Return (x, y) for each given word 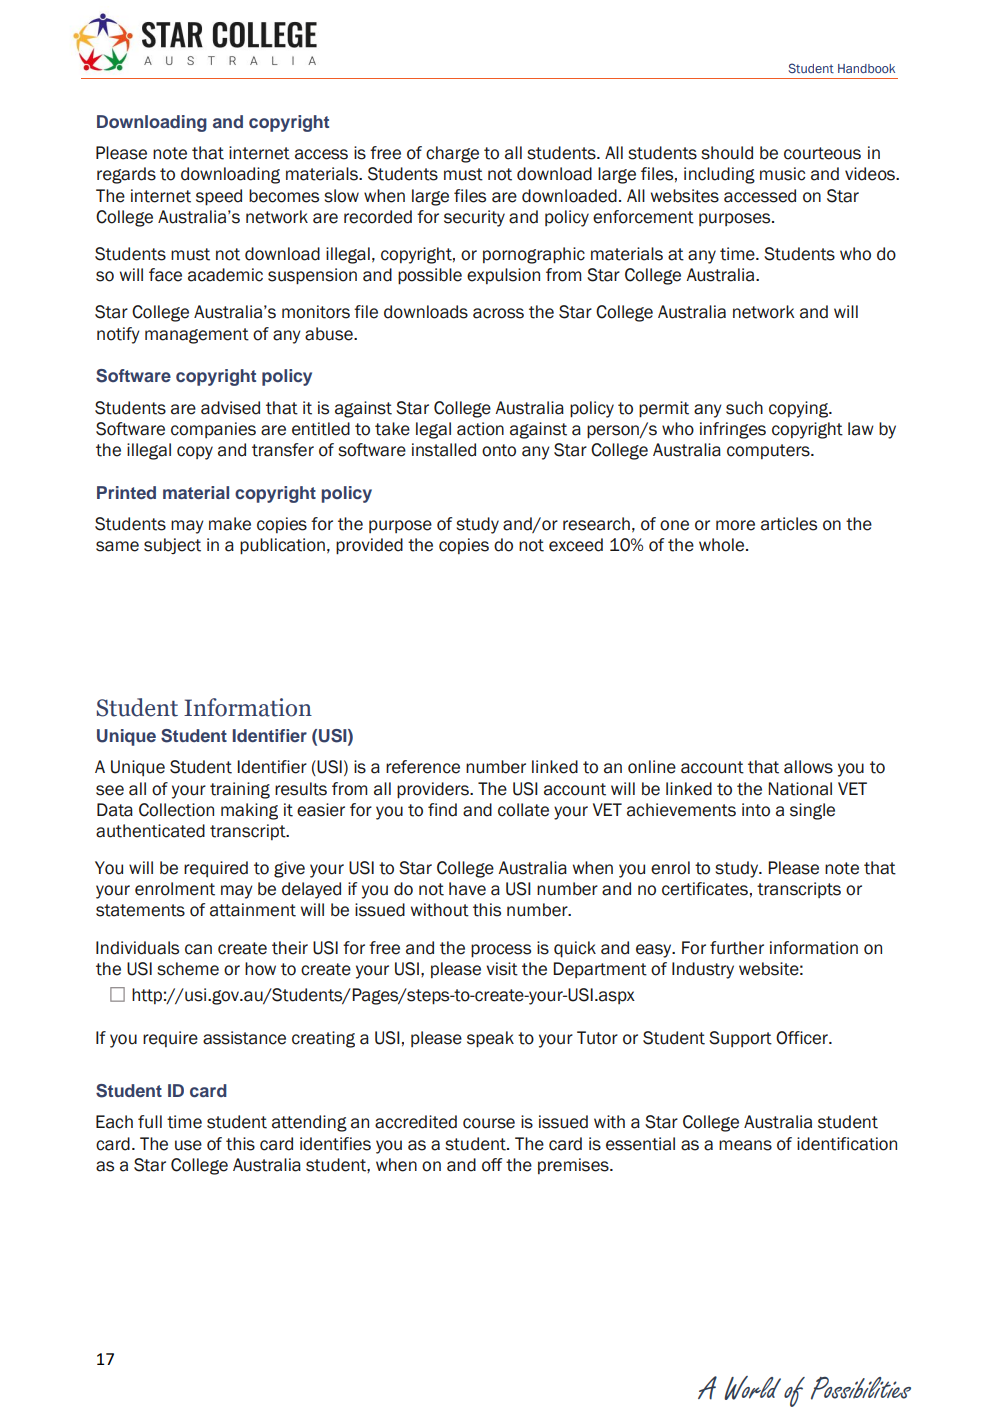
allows (808, 767)
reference (423, 767)
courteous (822, 153)
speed (219, 197)
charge (452, 154)
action (480, 429)
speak (490, 1039)
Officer (803, 1038)
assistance (244, 1038)
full (150, 1122)
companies (213, 430)
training (240, 790)
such (744, 408)
